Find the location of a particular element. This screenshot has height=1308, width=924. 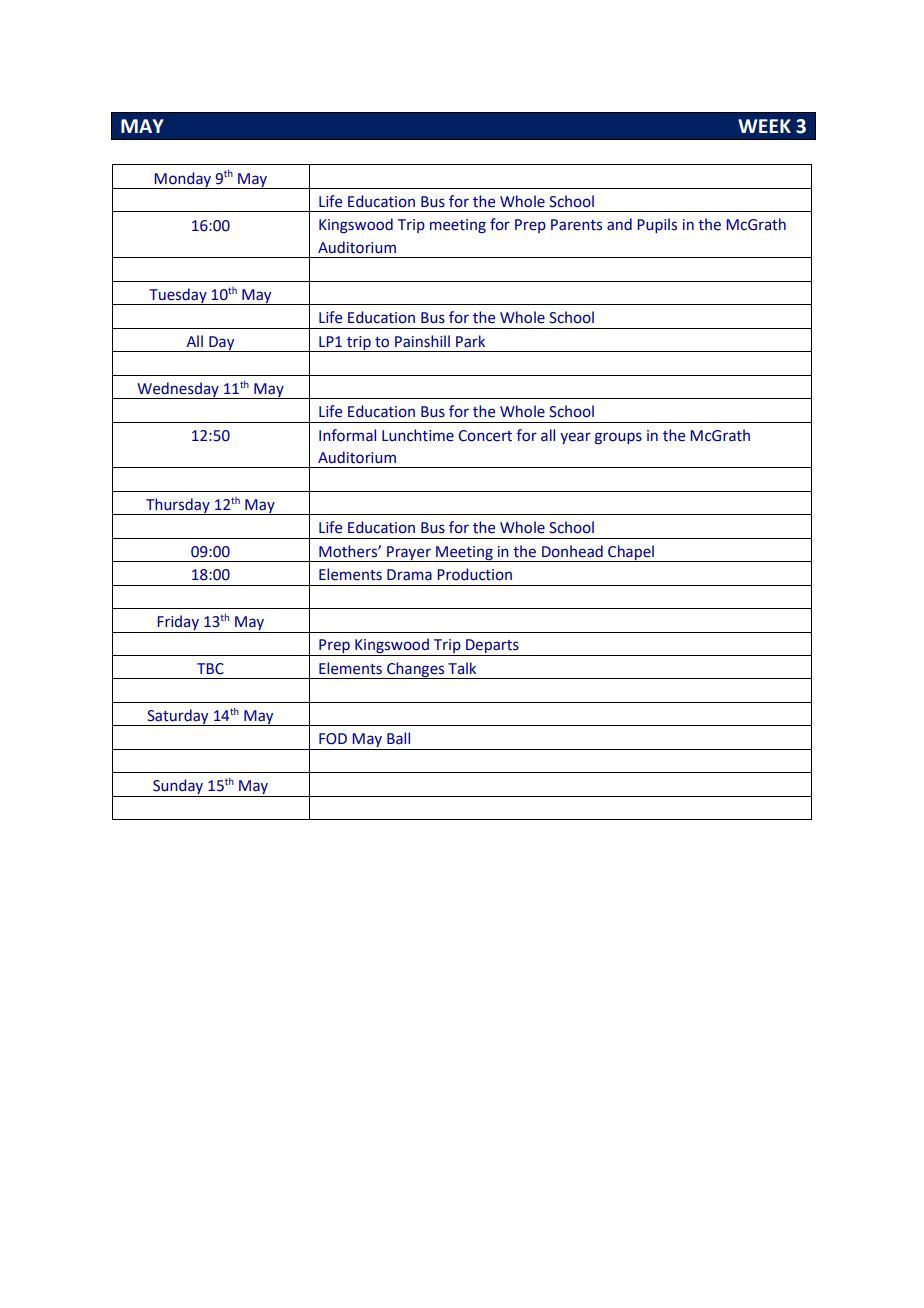

Mothers is located at coordinates (349, 551).
